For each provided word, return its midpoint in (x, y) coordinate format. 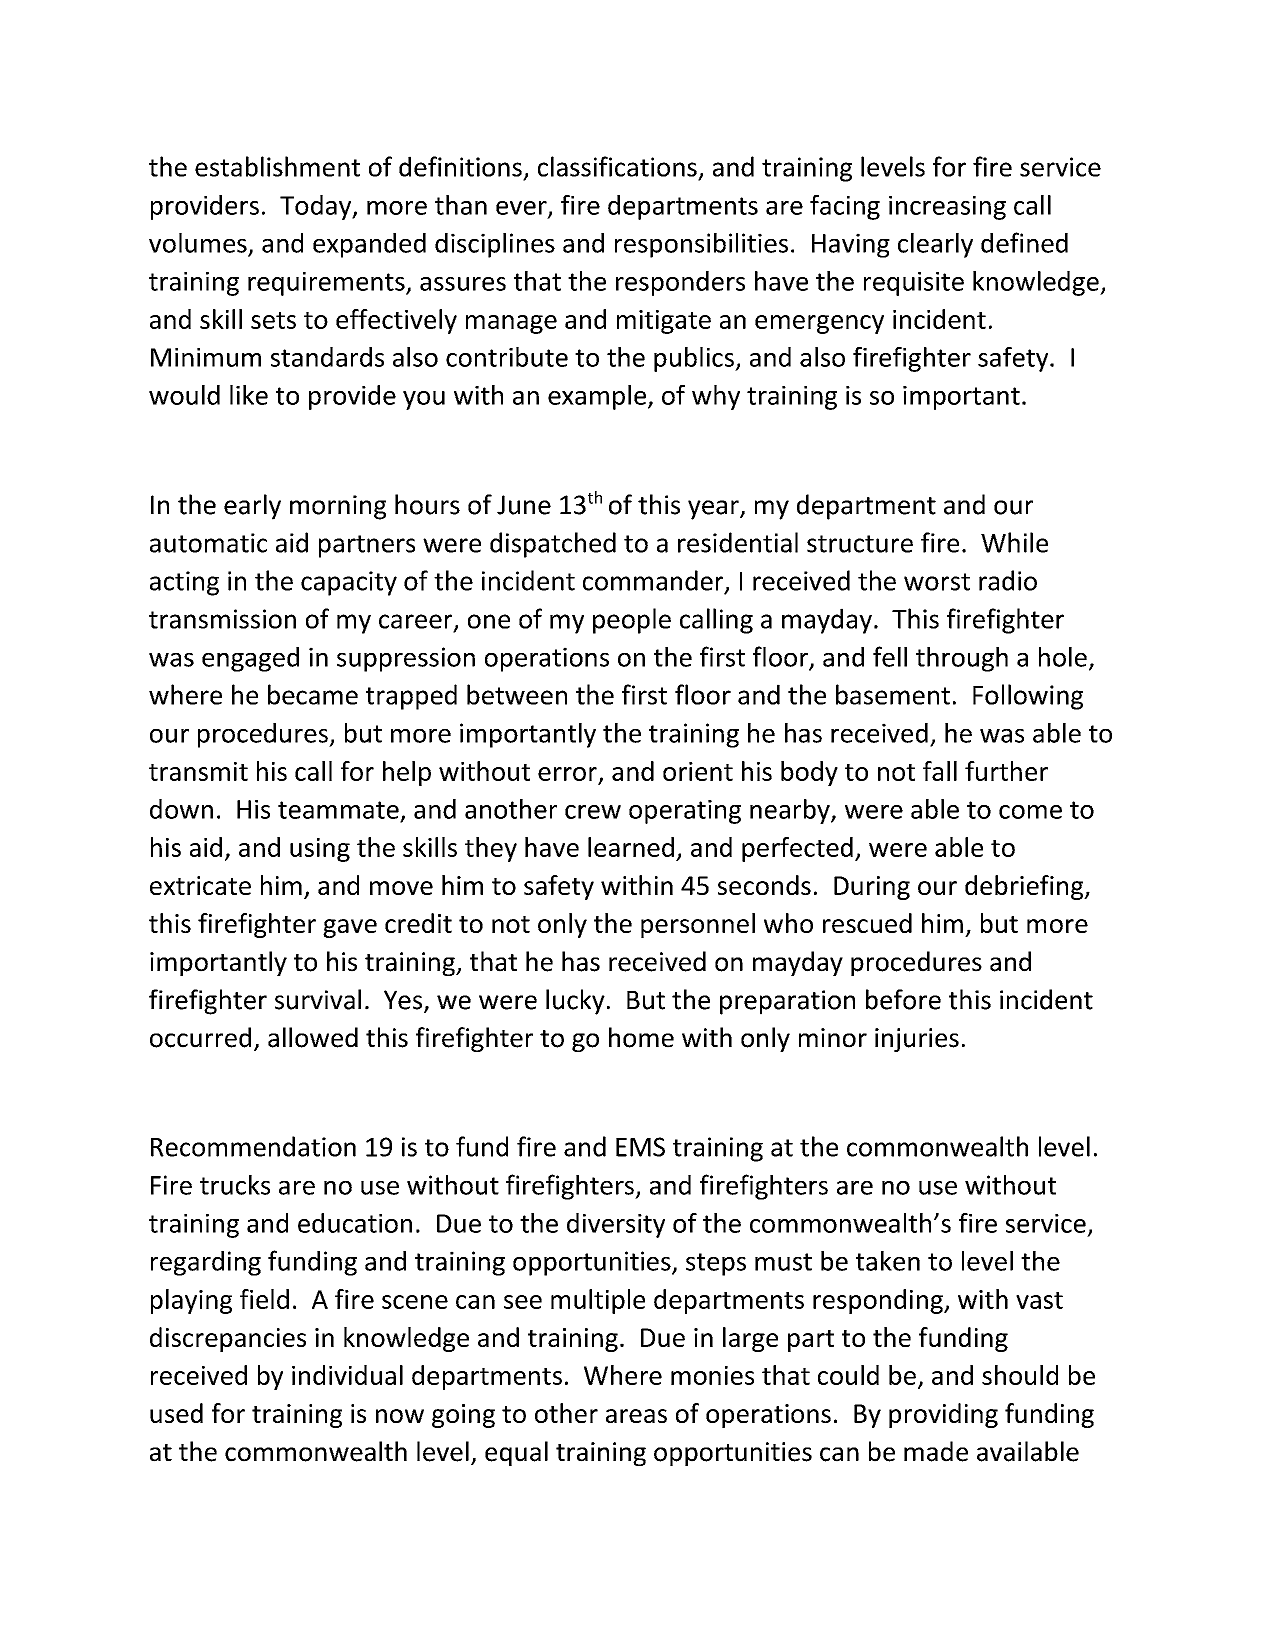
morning (338, 507)
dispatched (553, 545)
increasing (947, 208)
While (1014, 542)
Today (317, 207)
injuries (917, 1040)
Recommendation (253, 1146)
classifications (617, 166)
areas (636, 1416)
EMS (640, 1147)
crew (593, 812)
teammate (338, 810)
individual (347, 1375)
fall (940, 771)
